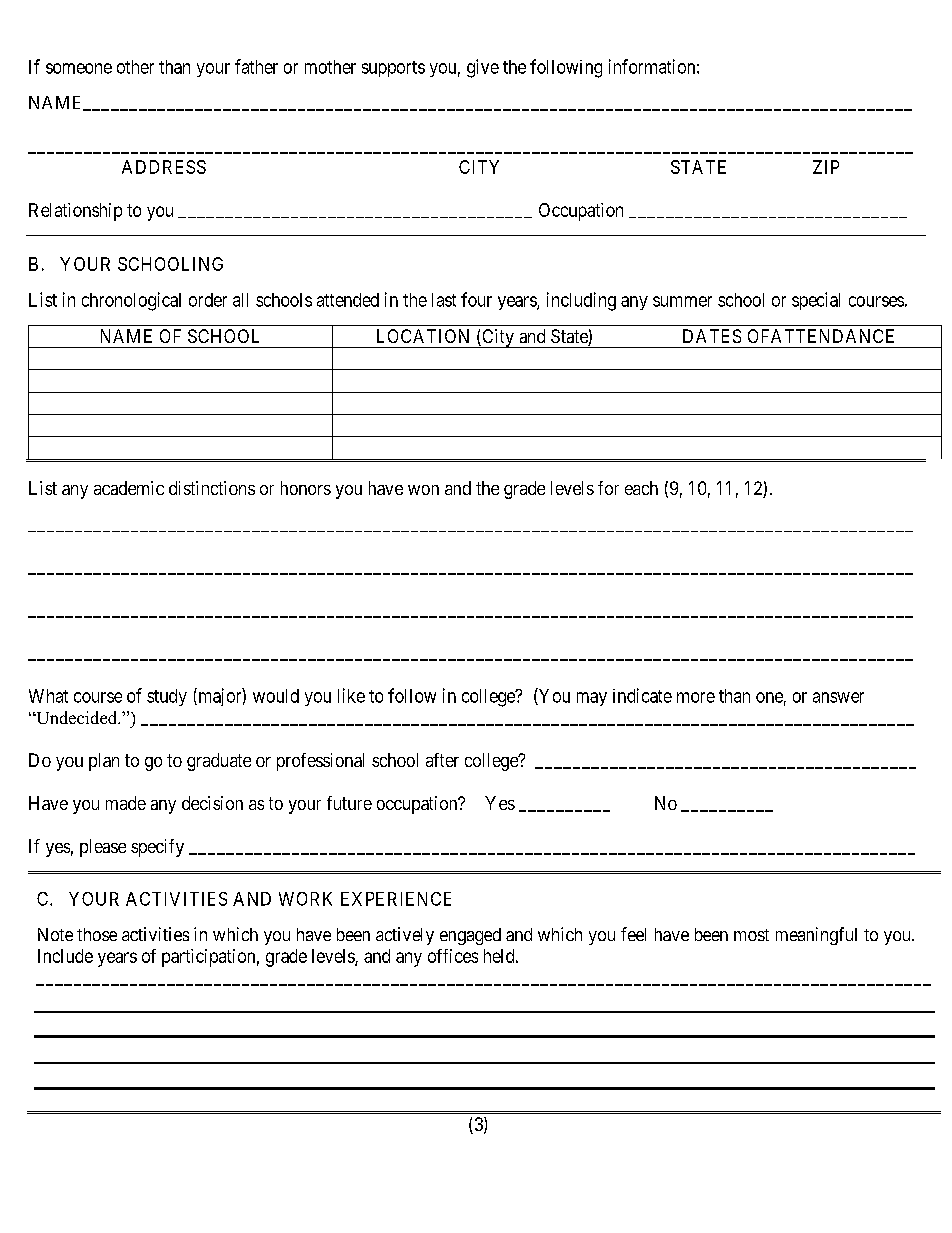 The image size is (952, 1233). What do you see at coordinates (751, 935) in the page?
I see `most` at bounding box center [751, 935].
